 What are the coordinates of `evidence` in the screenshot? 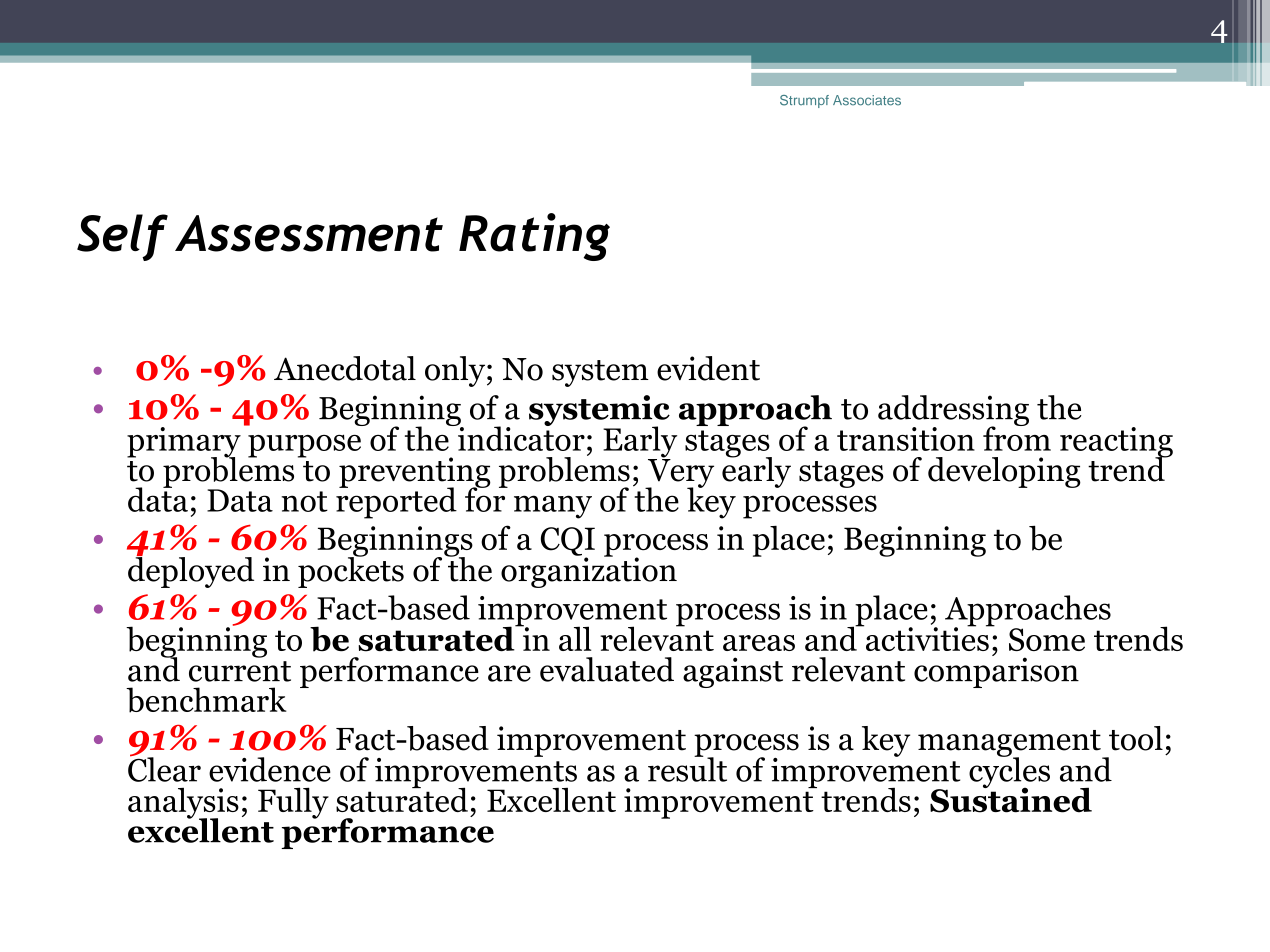 It's located at (270, 769).
